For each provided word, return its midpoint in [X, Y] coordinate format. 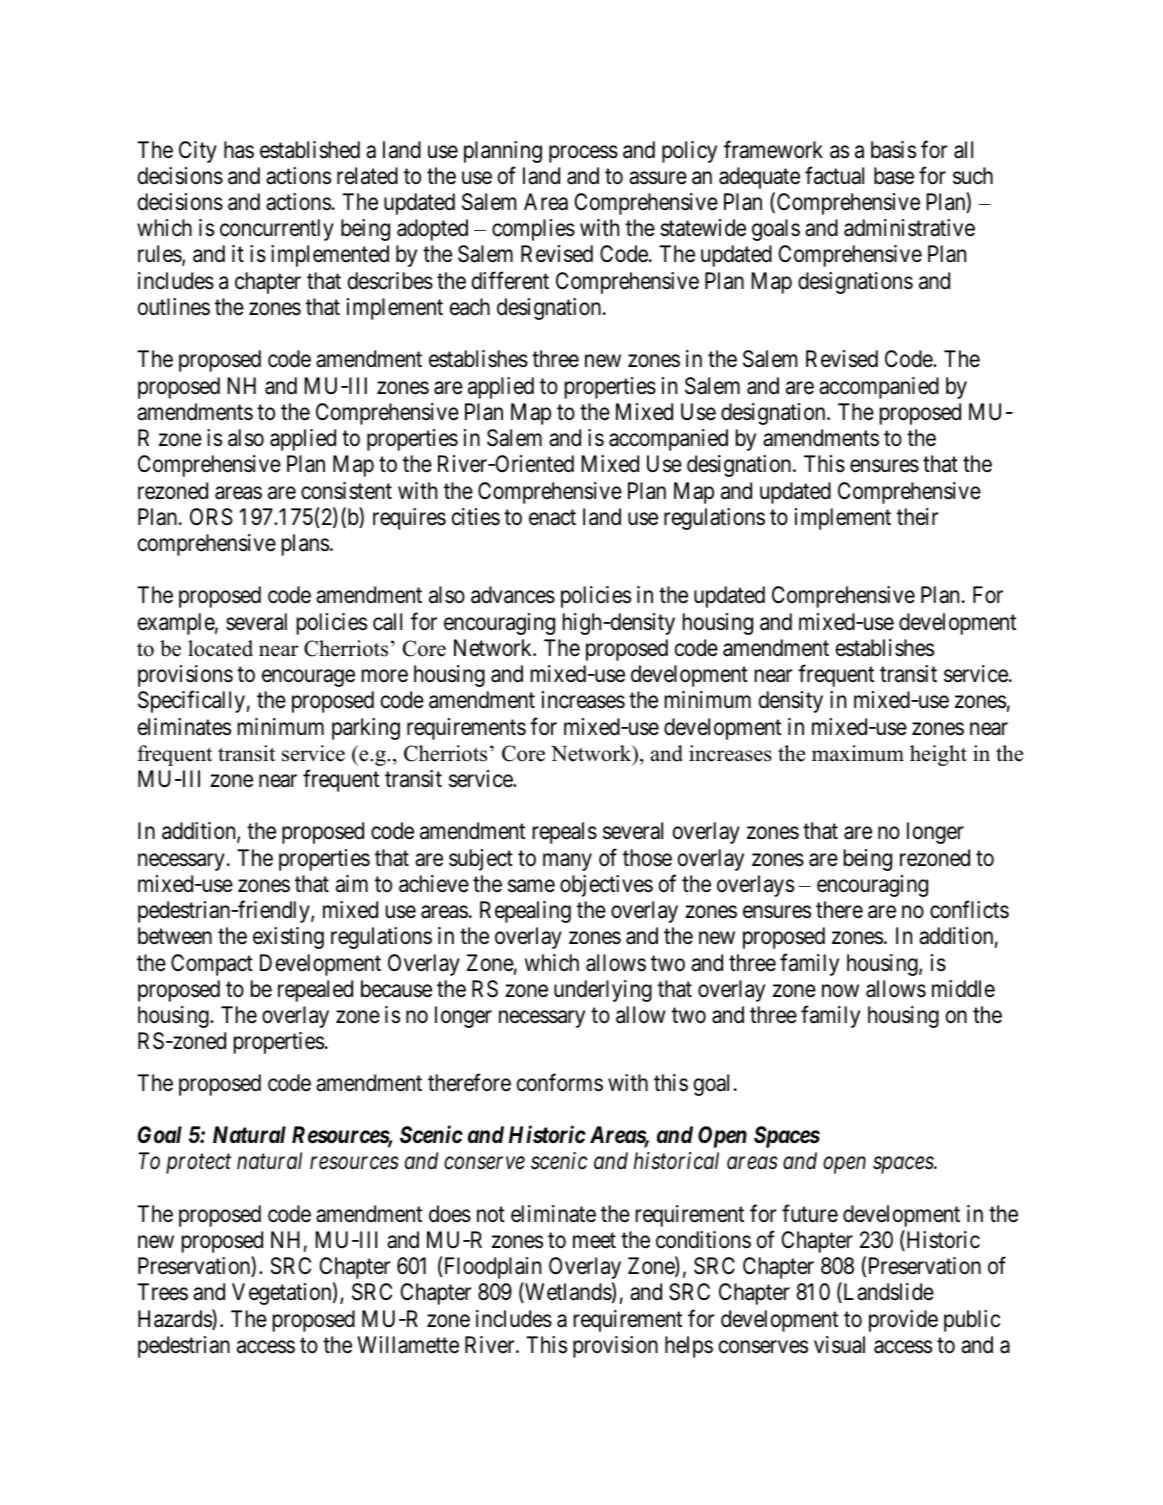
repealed [315, 991]
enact [552, 518]
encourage [308, 678]
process [583, 154]
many [567, 862]
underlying [603, 991]
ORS [211, 517]
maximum [858, 753]
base [894, 176]
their [917, 516]
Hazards [175, 1319]
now [840, 990]
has [239, 150]
